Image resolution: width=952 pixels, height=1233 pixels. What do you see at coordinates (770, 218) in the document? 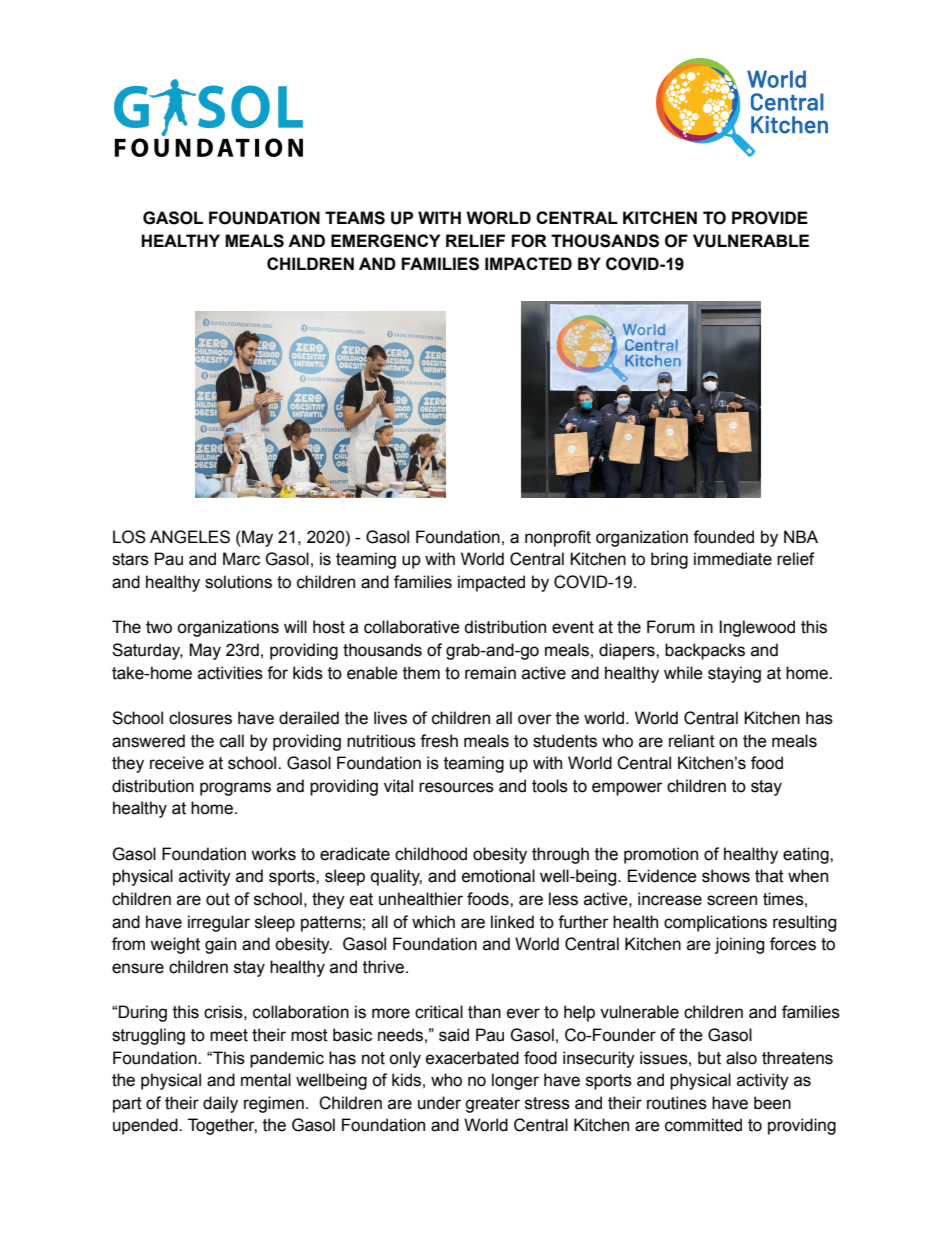
I see `PROVIDE` at bounding box center [770, 218].
